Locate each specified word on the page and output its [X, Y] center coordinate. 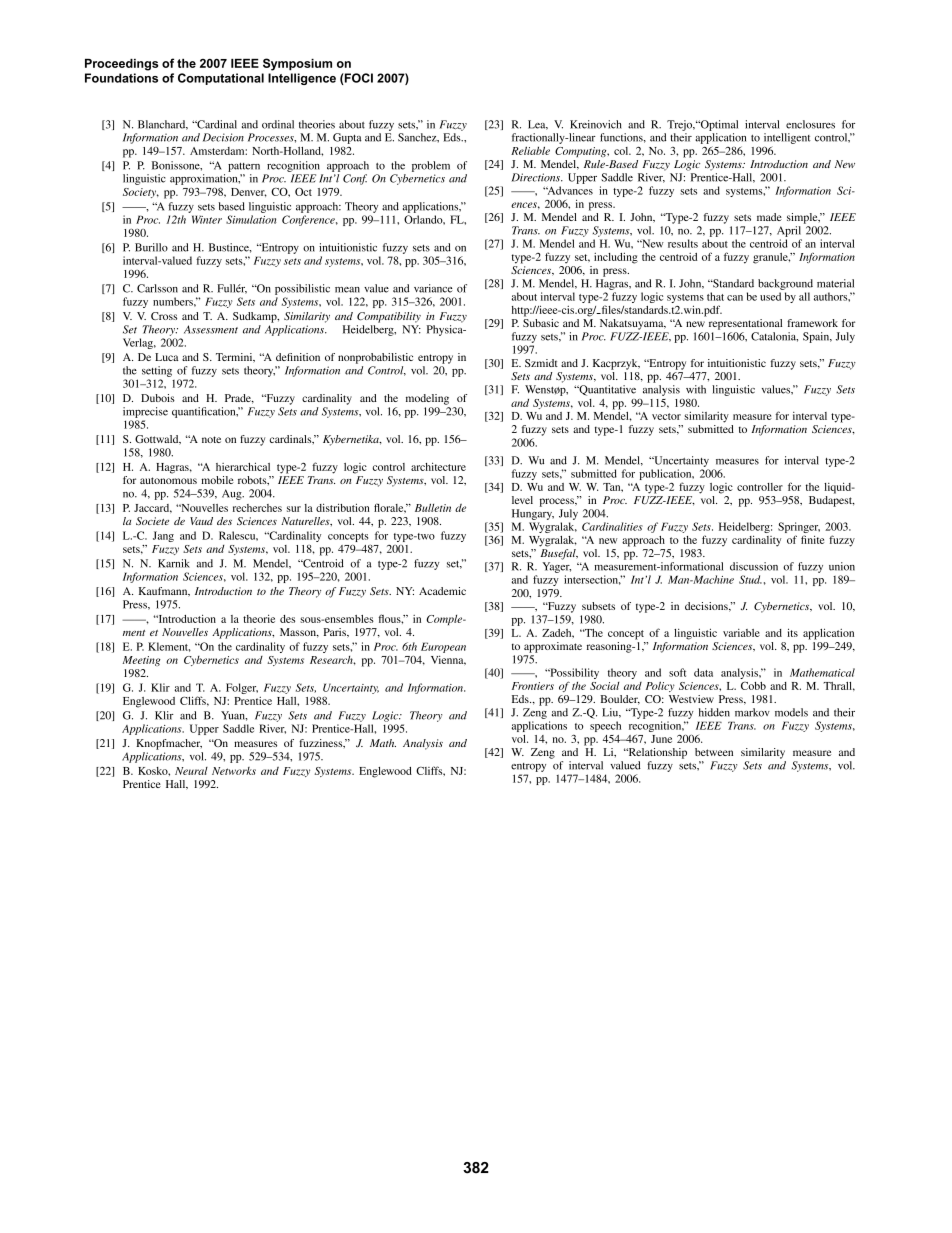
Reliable [530, 150]
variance [433, 288]
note [211, 439]
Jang [163, 536]
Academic [442, 591]
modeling [427, 399]
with [696, 389]
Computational [221, 79]
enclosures [810, 124]
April [789, 231]
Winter [207, 219]
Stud [750, 579]
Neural [191, 771]
